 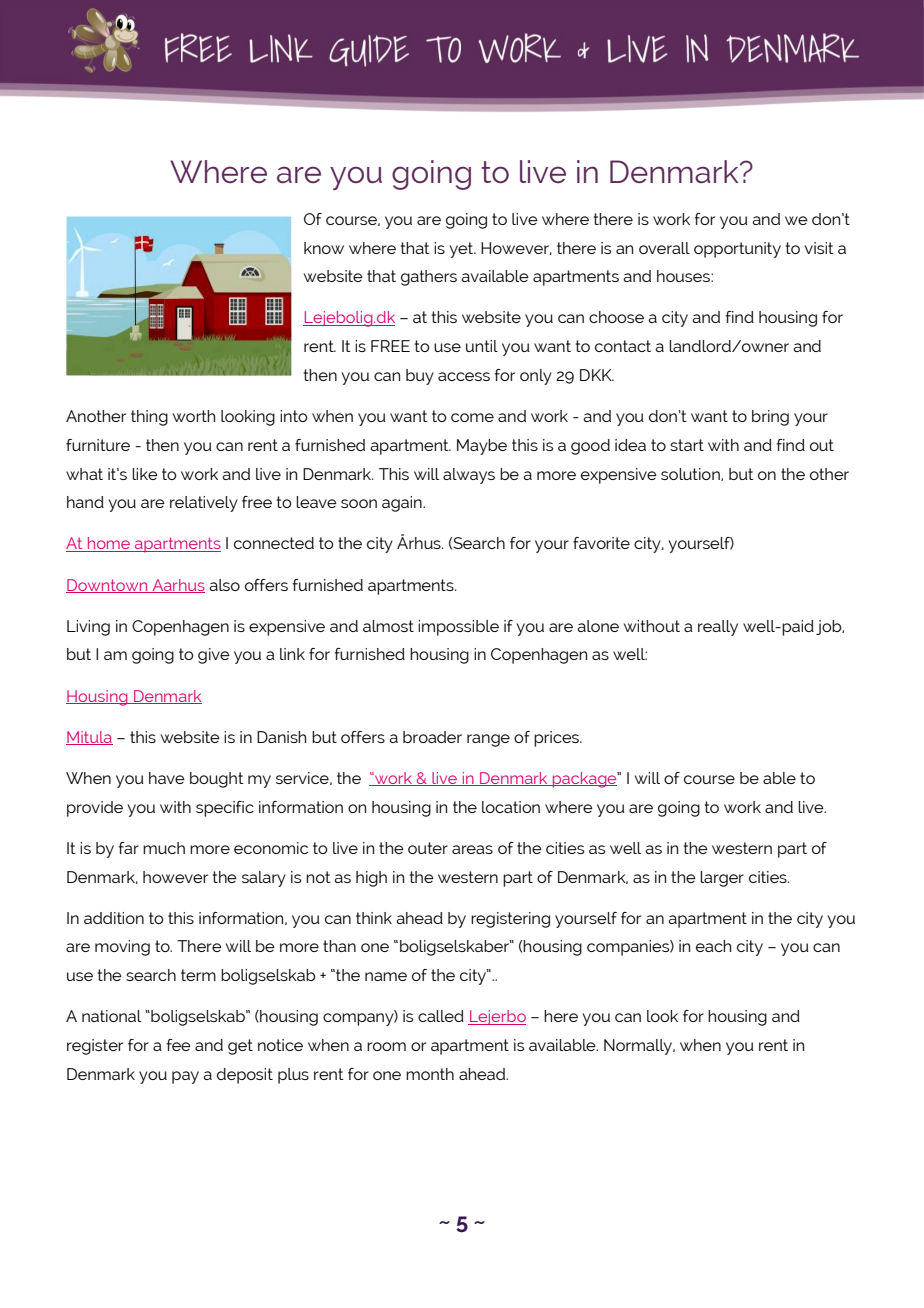 I want to click on impossible, so click(x=458, y=628).
